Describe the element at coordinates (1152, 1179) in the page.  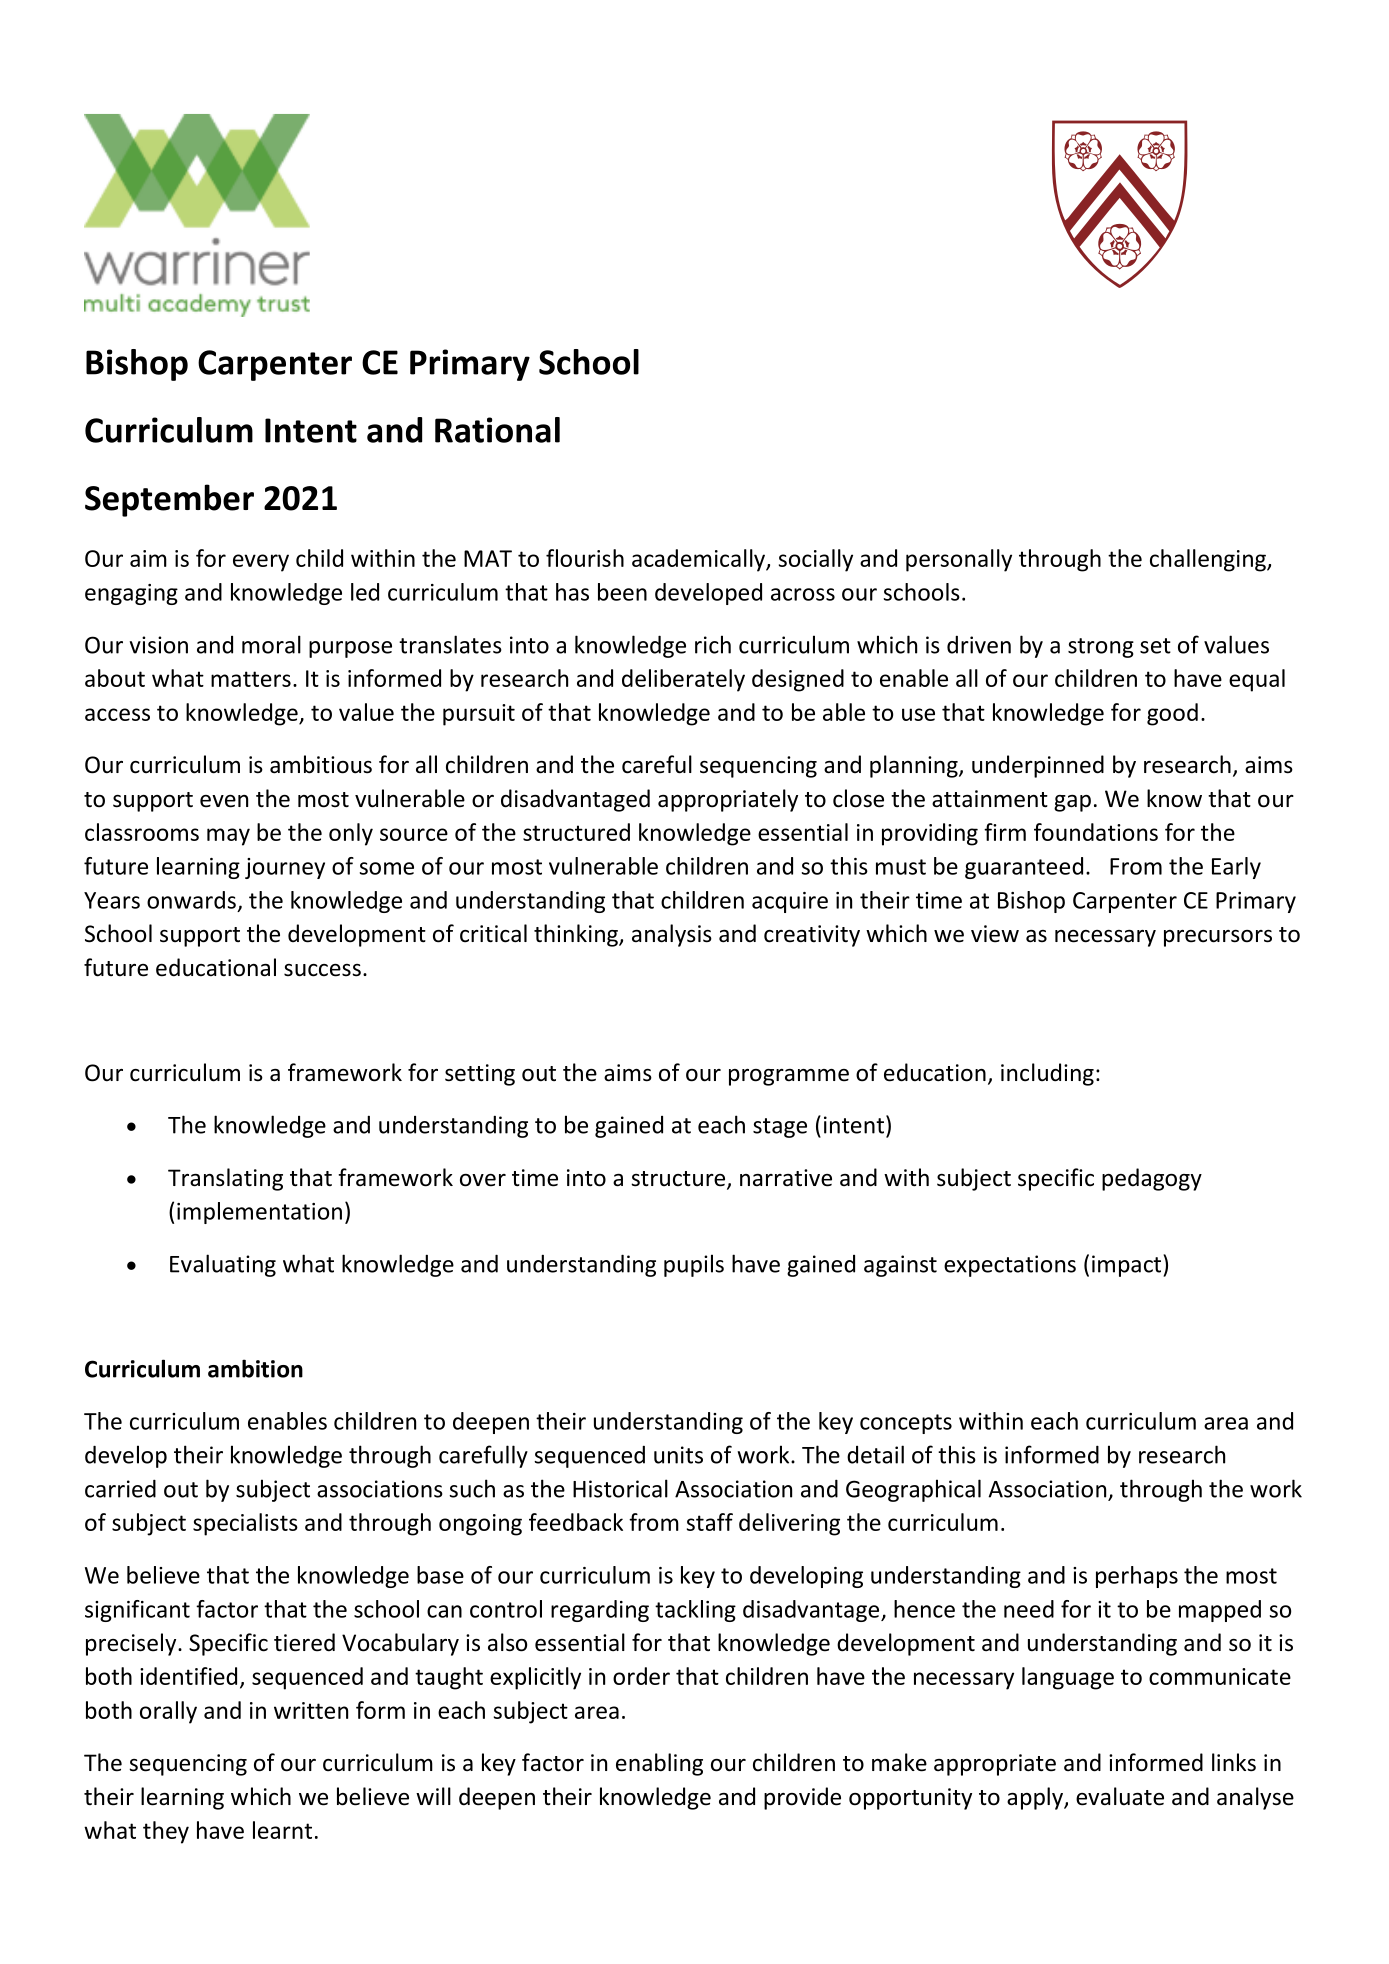
I see `pedagogy` at that location.
